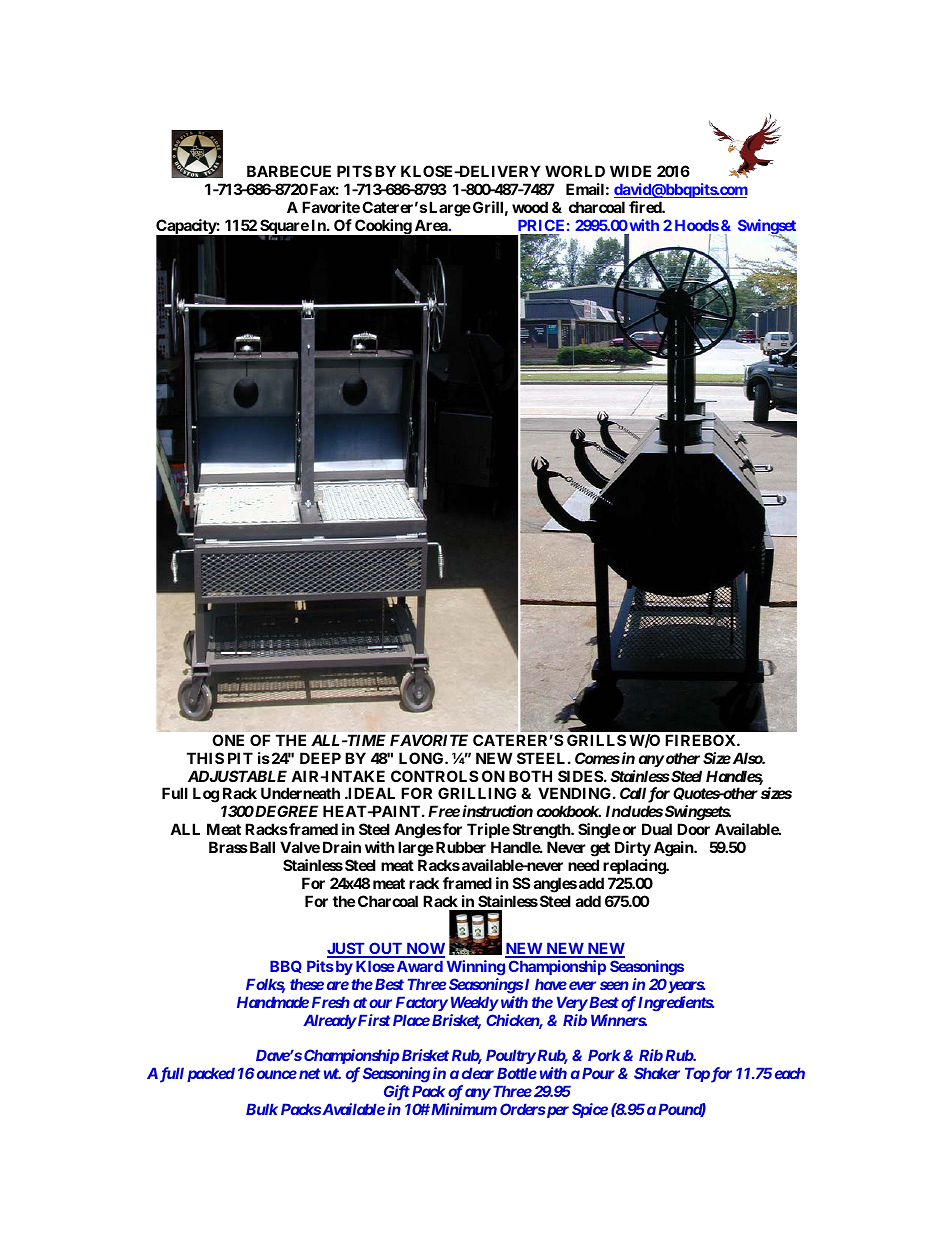 This image has width=952, height=1233. Describe the element at coordinates (262, 1109) in the image. I see `Bulk` at that location.
